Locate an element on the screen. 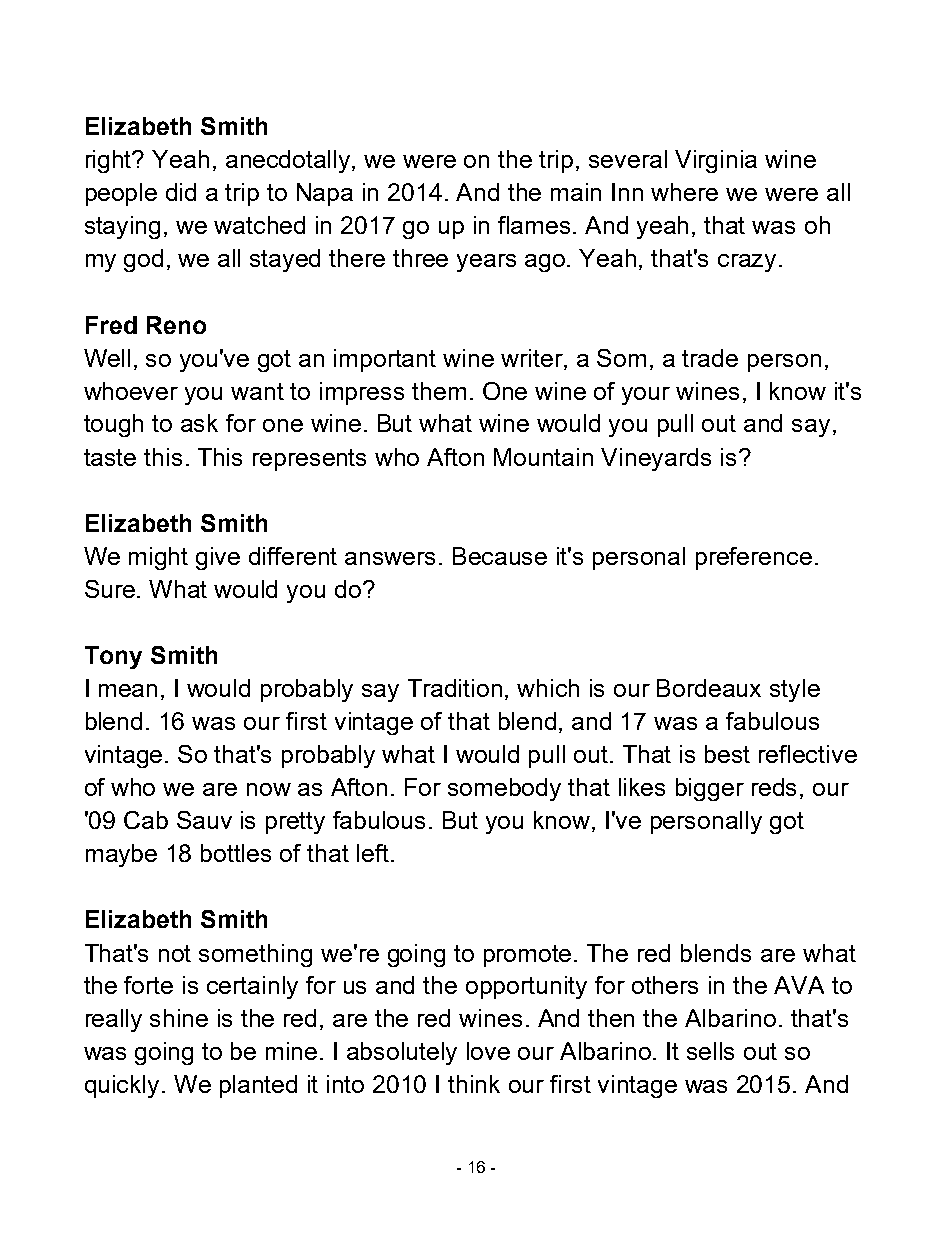 This screenshot has height=1233, width=952. preference is located at coordinates (754, 558).
